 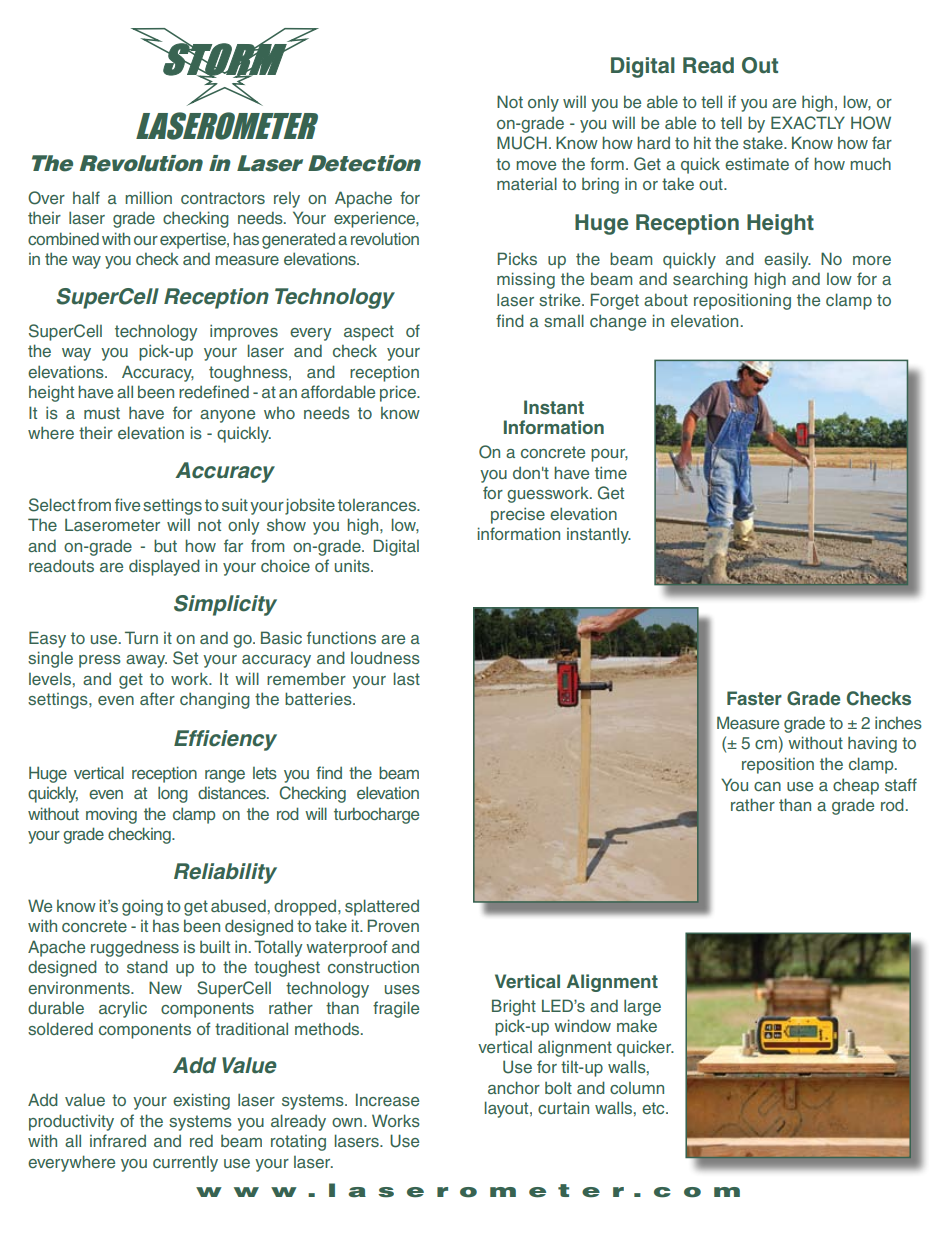 What do you see at coordinates (102, 413) in the screenshot?
I see `must` at bounding box center [102, 413].
